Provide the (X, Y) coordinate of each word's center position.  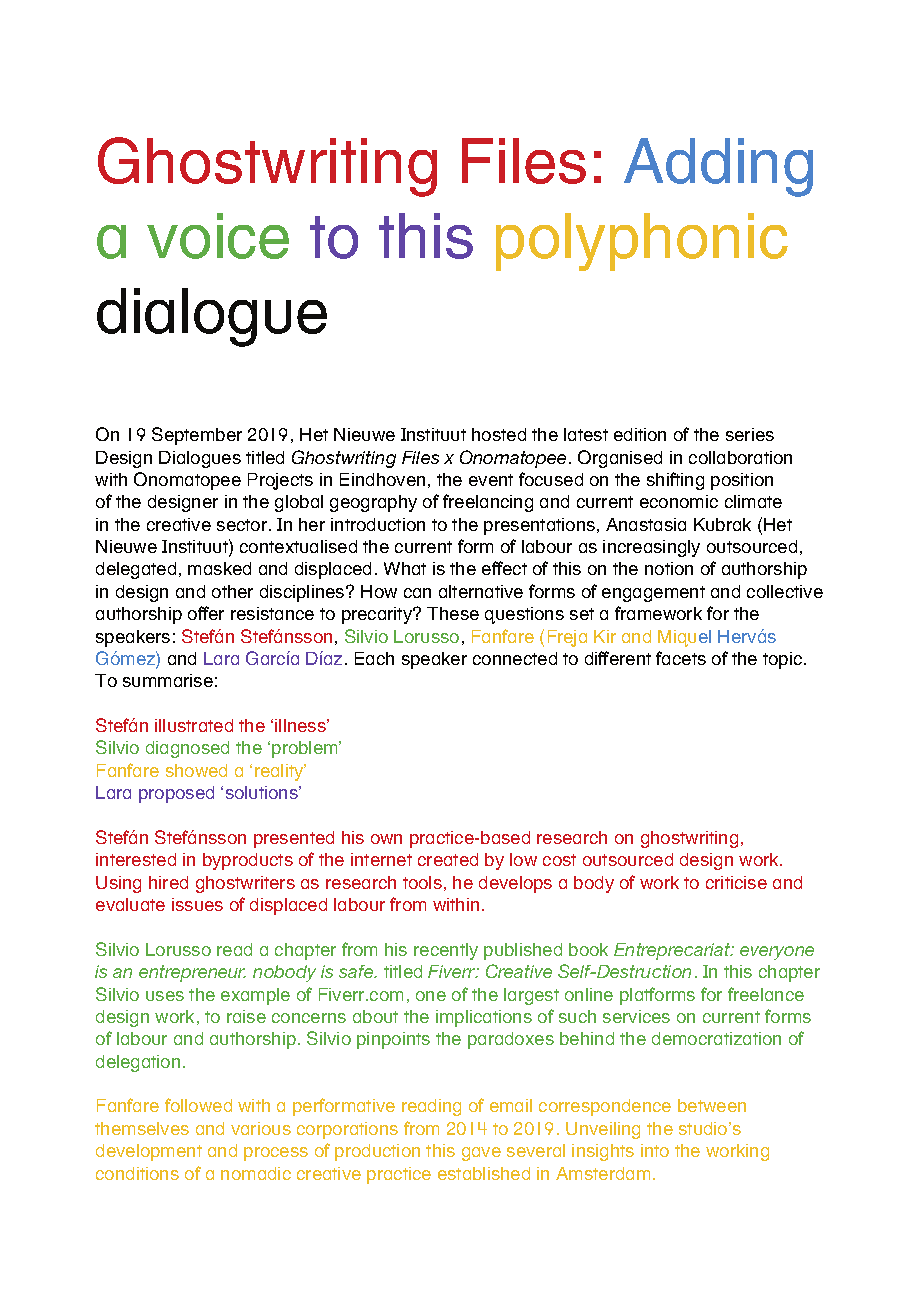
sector (243, 525)
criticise (736, 882)
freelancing (488, 503)
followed (198, 1105)
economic (679, 501)
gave (481, 1154)
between (712, 1105)
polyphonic (642, 242)
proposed (176, 794)
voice (218, 236)
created (448, 859)
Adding (718, 167)
